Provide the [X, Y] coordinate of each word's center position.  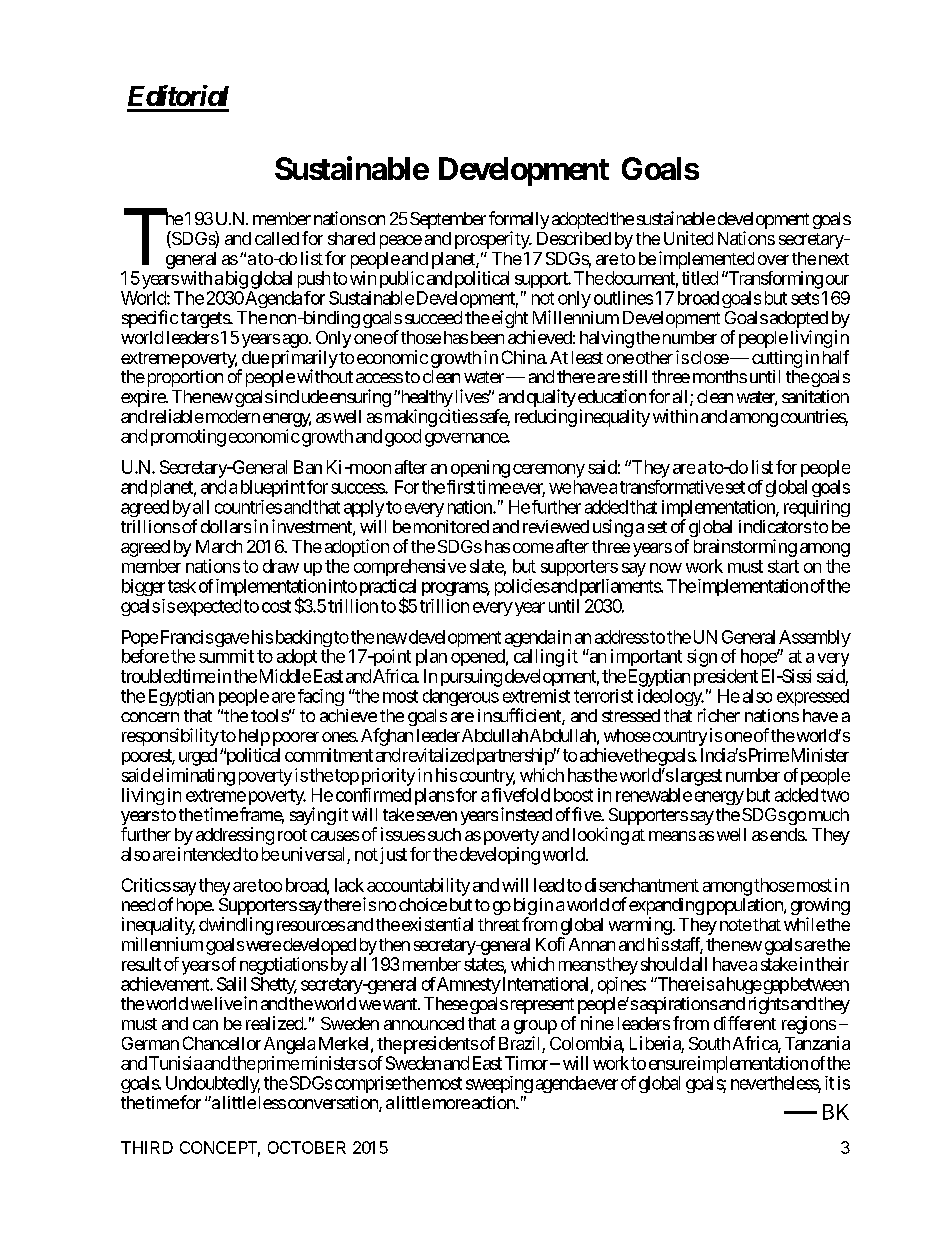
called [277, 238]
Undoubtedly [213, 1086]
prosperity [493, 240]
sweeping [499, 1084]
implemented [706, 260]
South [709, 1043]
